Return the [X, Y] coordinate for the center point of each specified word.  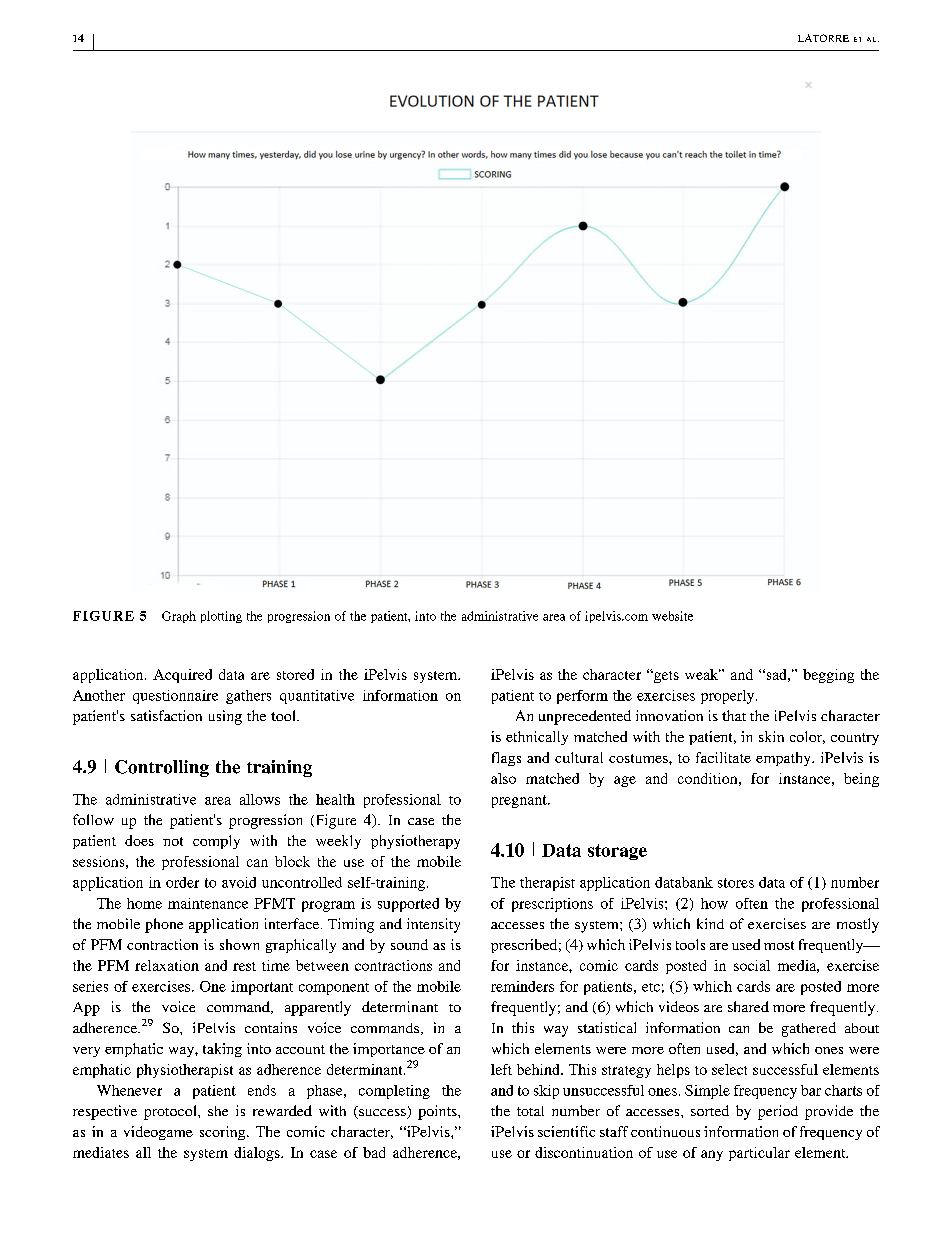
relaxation [167, 965]
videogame [158, 1133]
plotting [221, 617]
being [861, 780]
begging [828, 676]
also [503, 778]
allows [260, 799]
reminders [522, 986]
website [672, 616]
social [752, 965]
